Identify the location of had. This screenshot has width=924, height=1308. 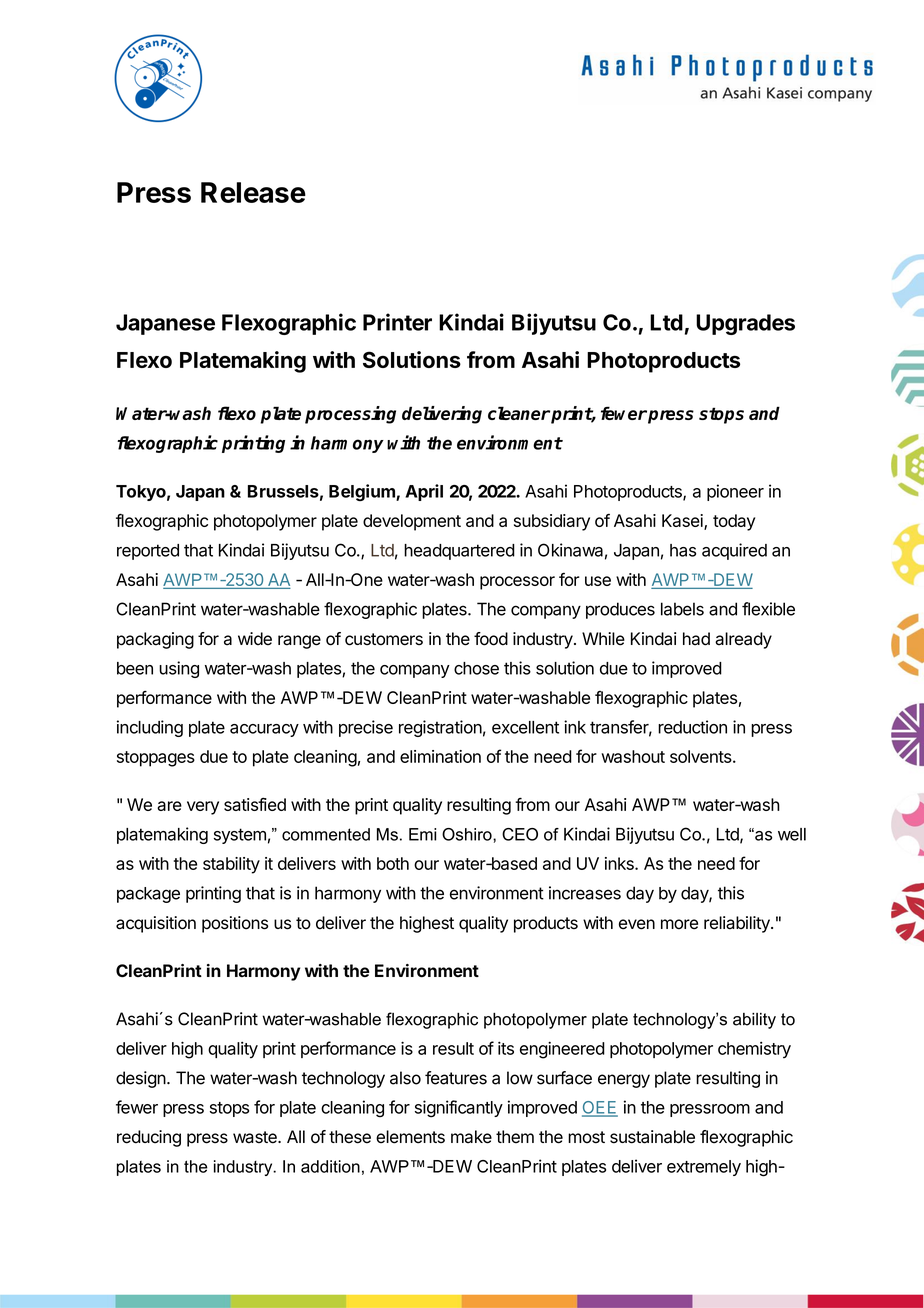
(696, 639).
